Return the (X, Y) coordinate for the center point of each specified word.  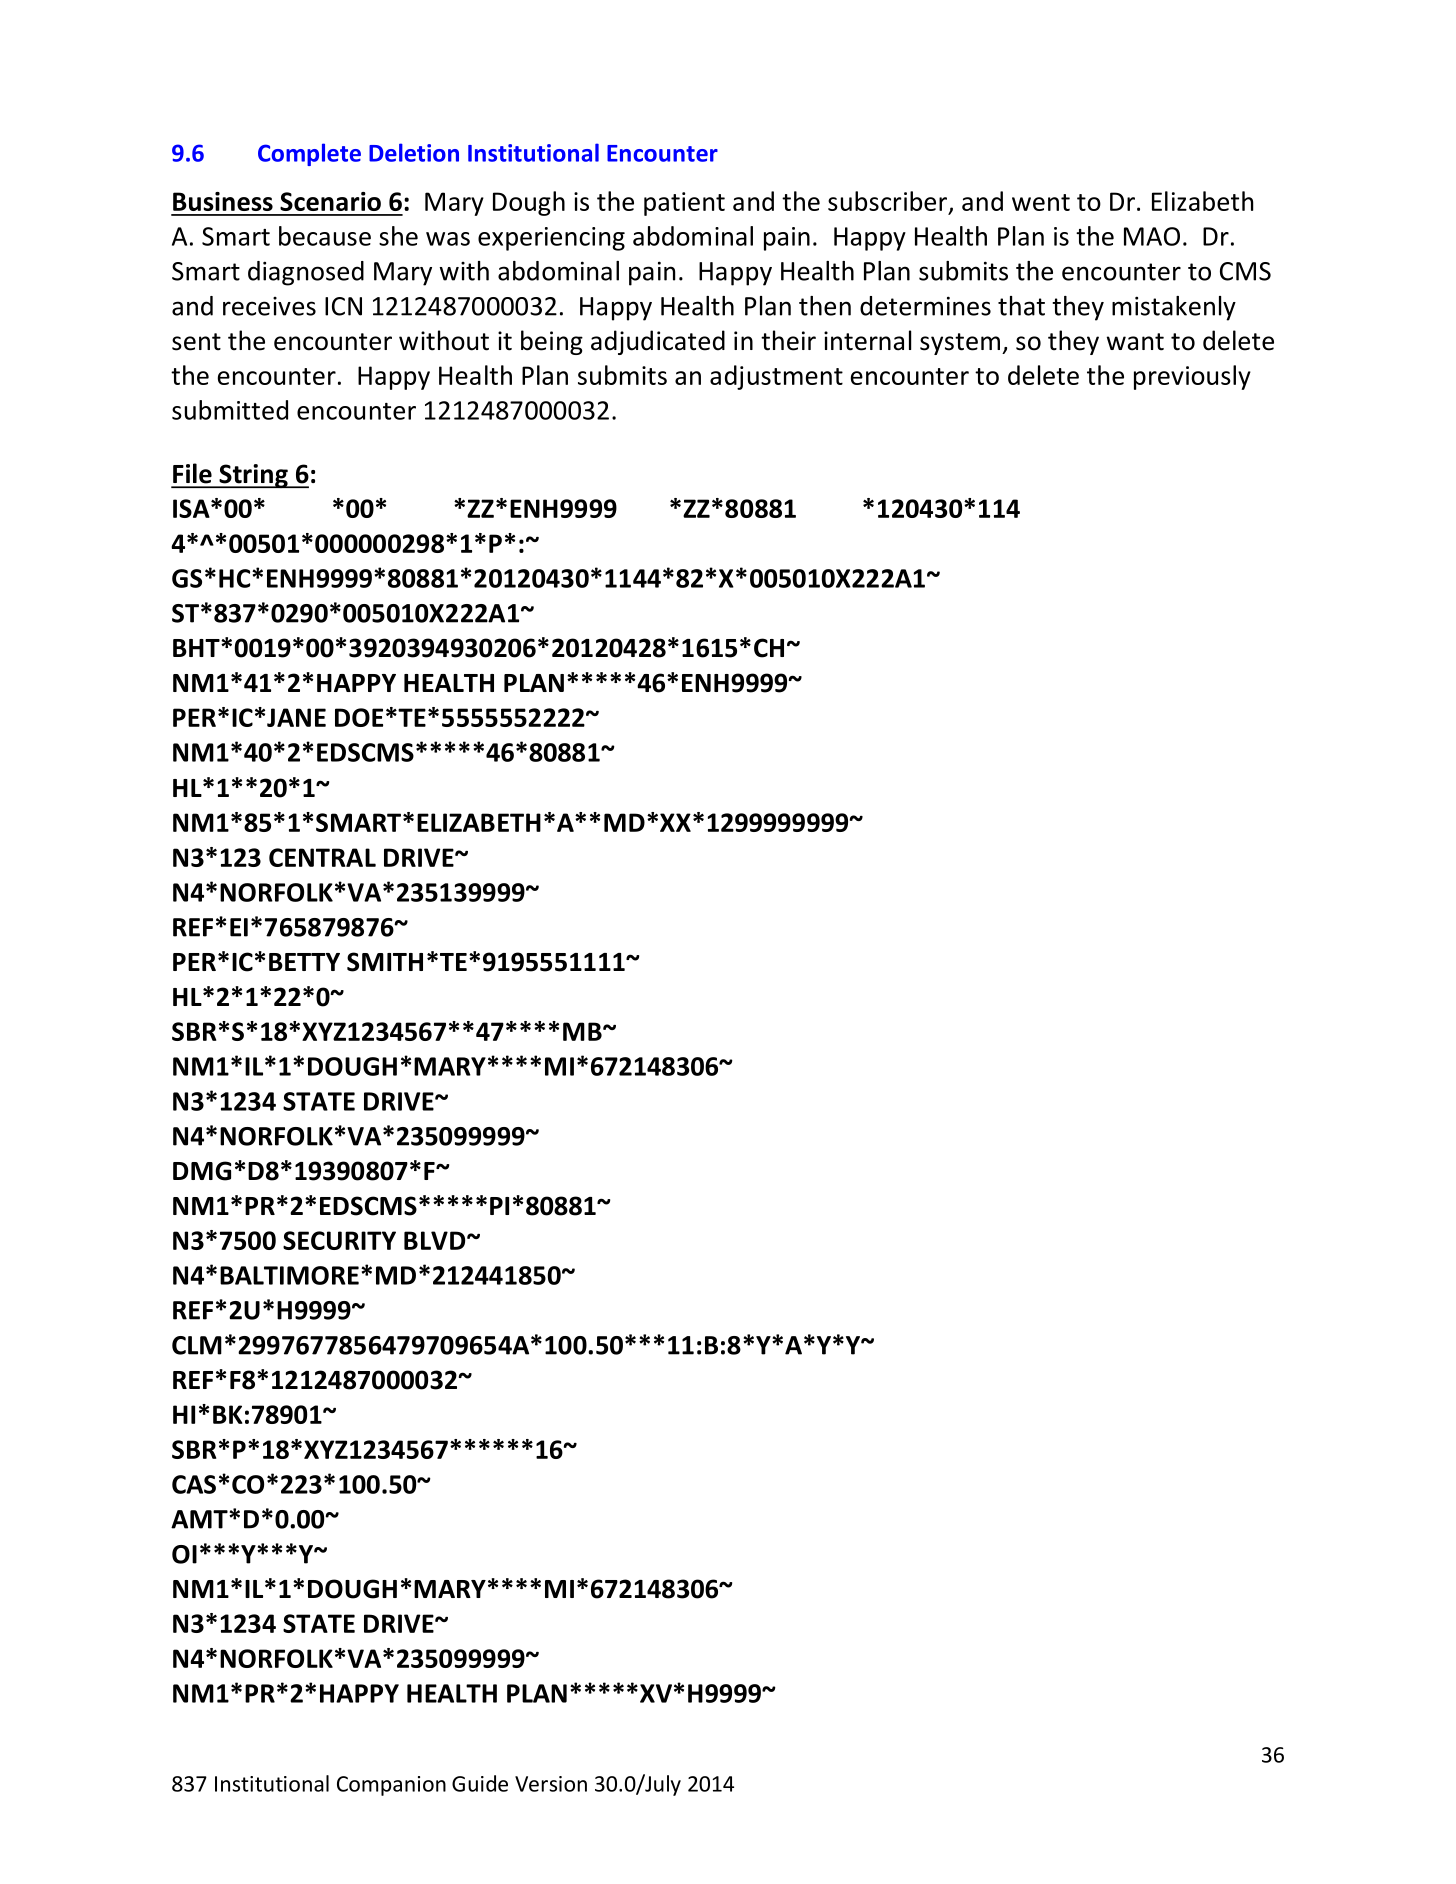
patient (684, 204)
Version (551, 1784)
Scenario (330, 201)
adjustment (776, 377)
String (253, 476)
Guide (480, 1783)
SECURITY (339, 1240)
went (1041, 202)
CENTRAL (322, 857)
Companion (391, 1786)
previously (1192, 377)
